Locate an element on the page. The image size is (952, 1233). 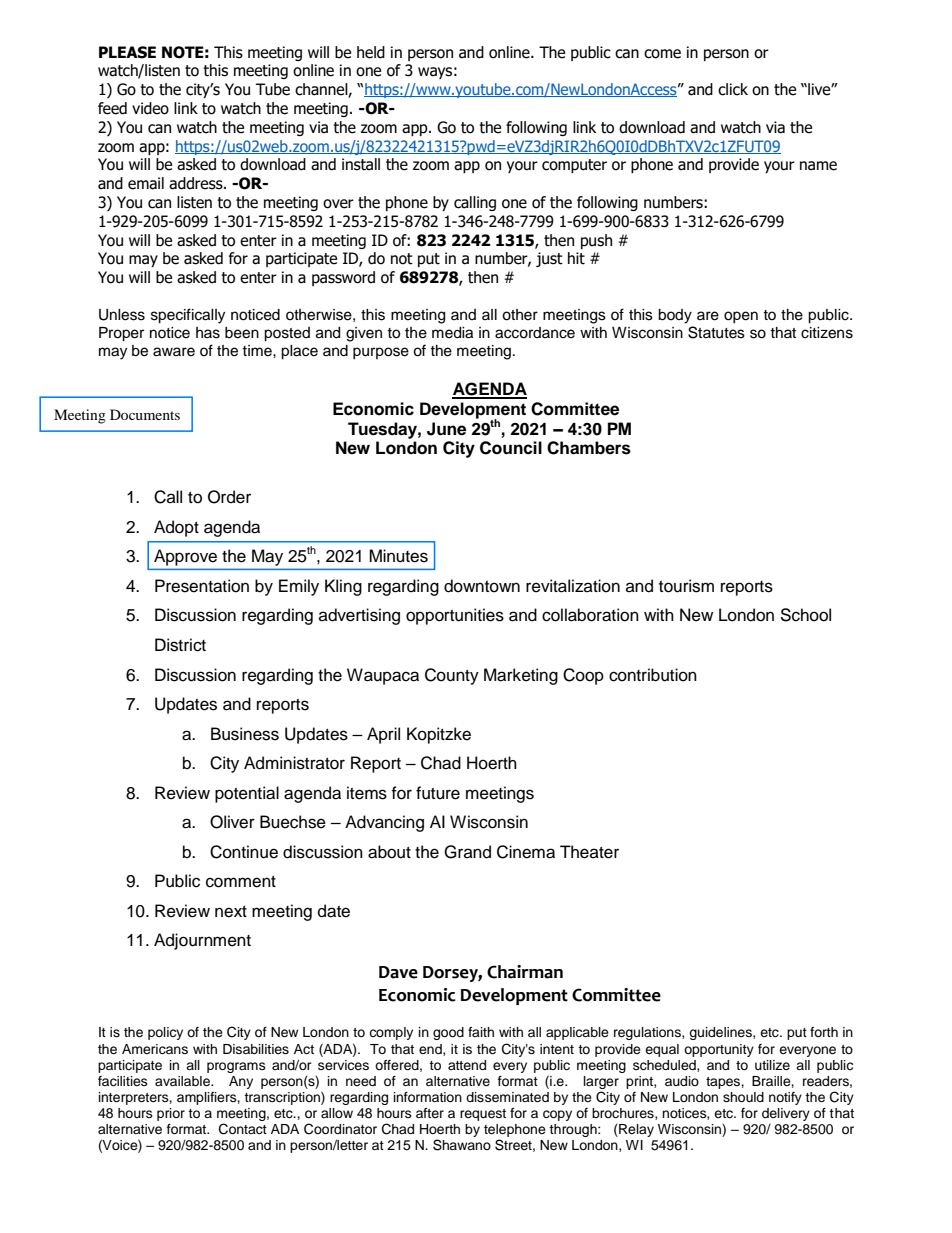
tourism is located at coordinates (686, 586).
